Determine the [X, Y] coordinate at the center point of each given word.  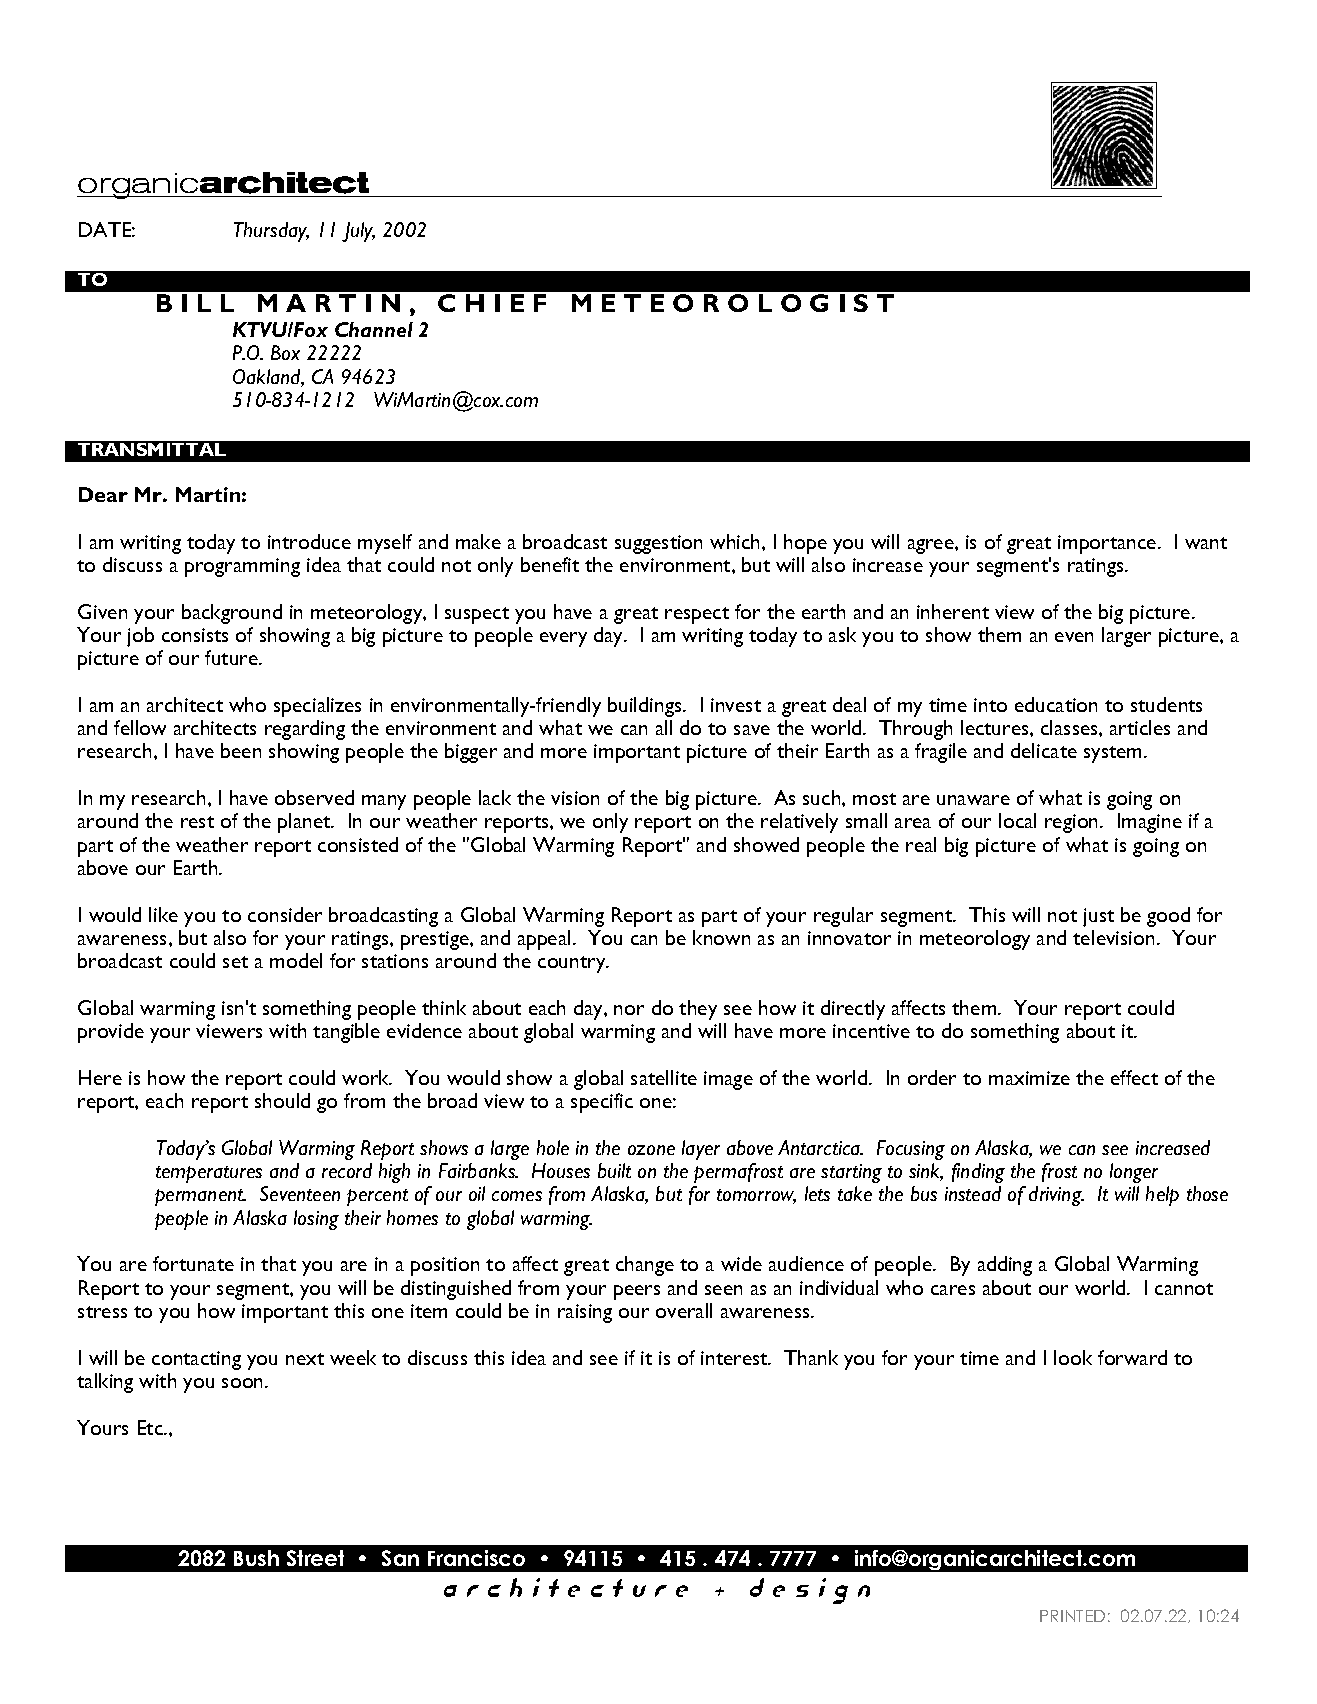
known [721, 937]
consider [285, 914]
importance [1108, 544]
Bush [256, 1558]
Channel [374, 329]
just [1098, 917]
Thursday [271, 232]
